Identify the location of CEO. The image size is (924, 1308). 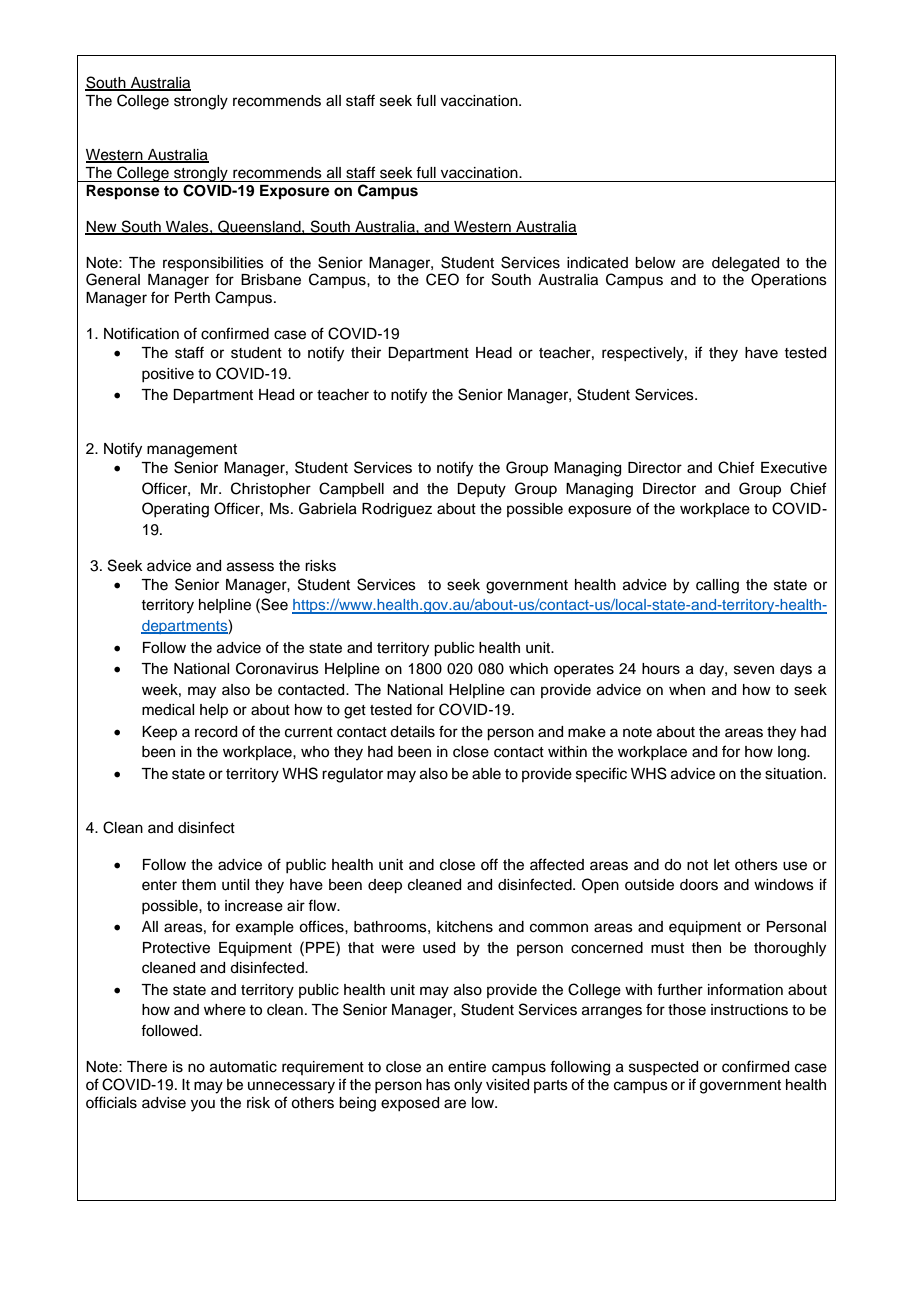
(442, 279).
